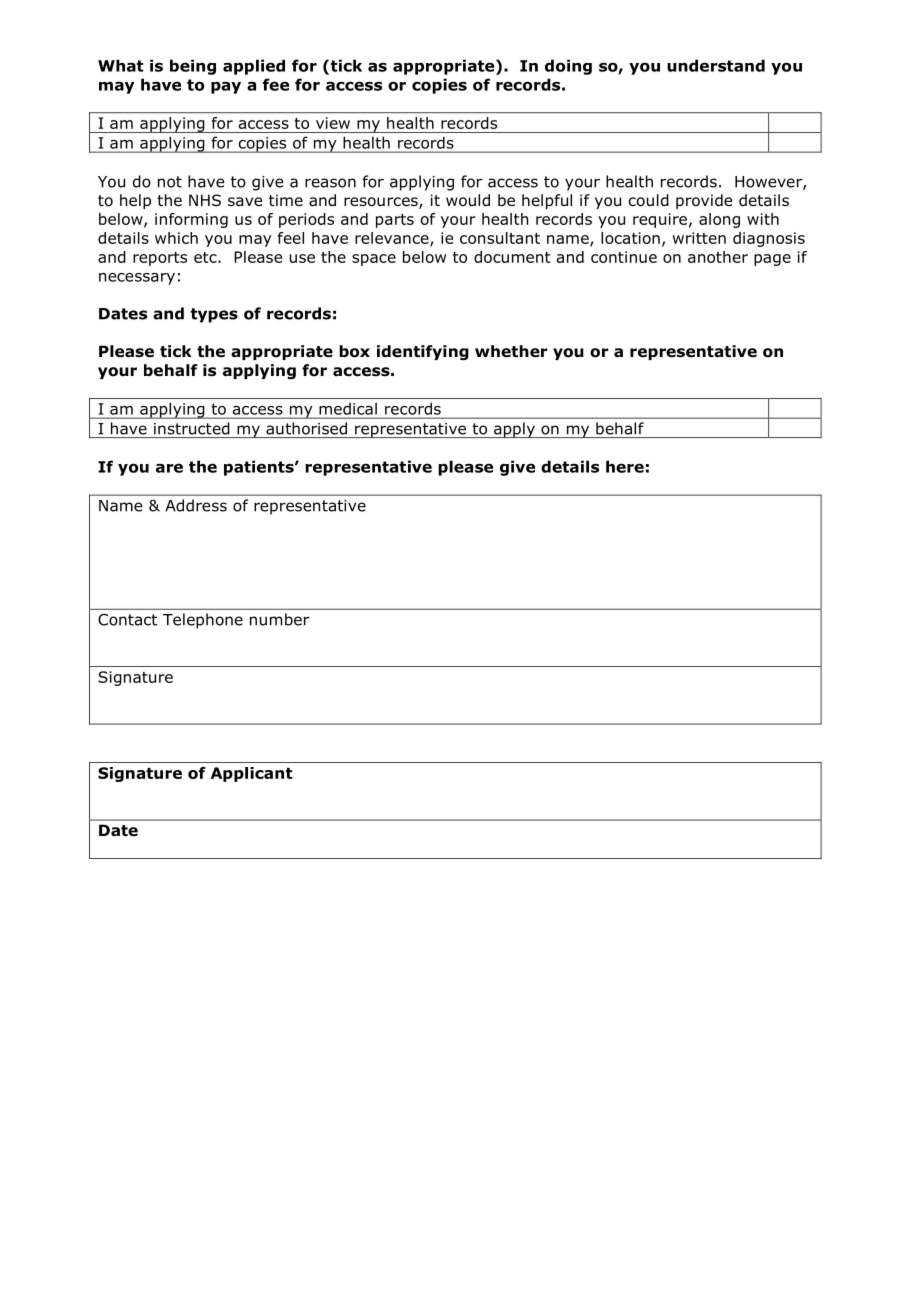  What do you see at coordinates (423, 352) in the page?
I see `identifying` at bounding box center [423, 352].
